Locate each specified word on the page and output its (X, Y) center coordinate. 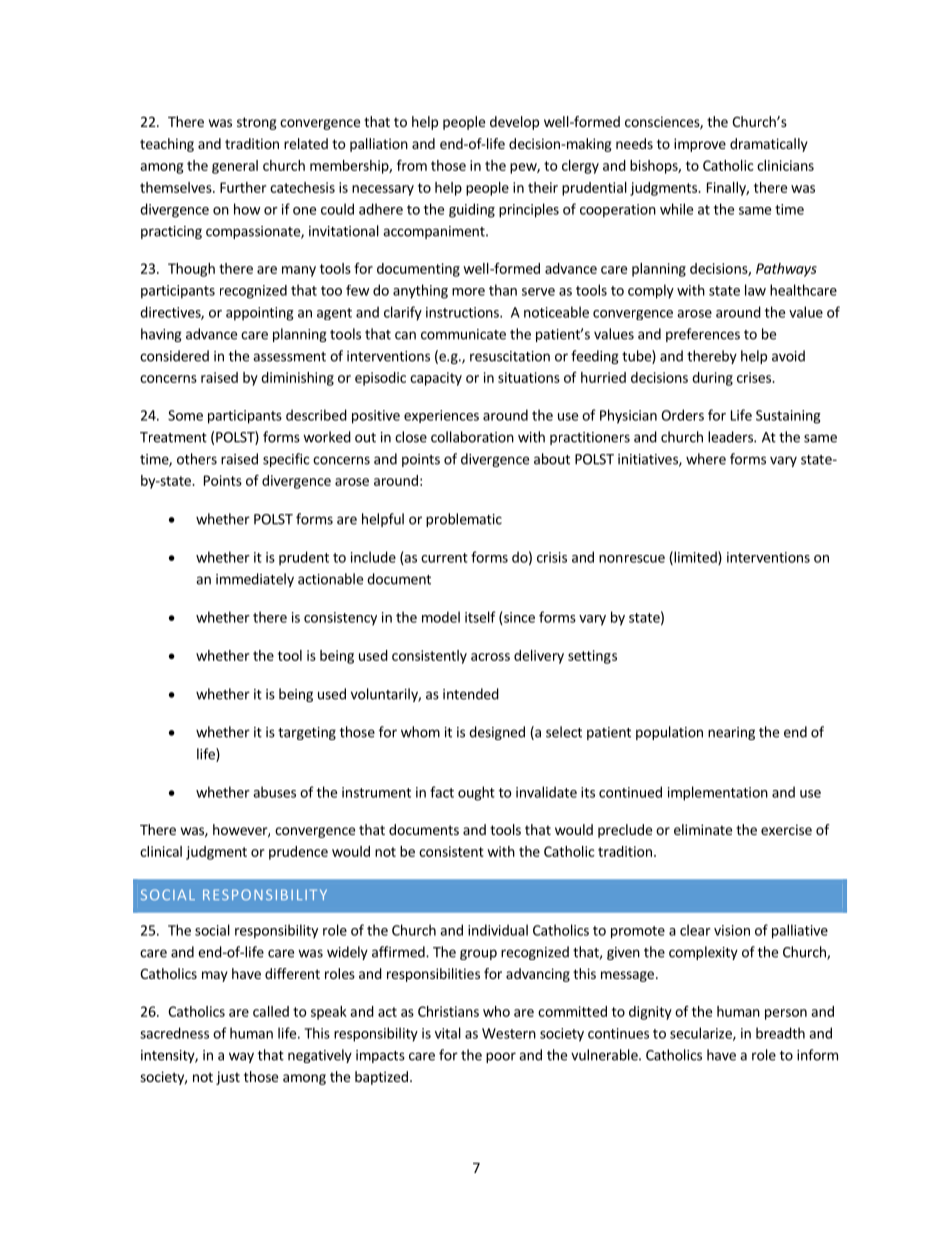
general (235, 167)
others (197, 459)
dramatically (769, 145)
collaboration (472, 437)
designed (497, 733)
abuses (274, 792)
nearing (731, 733)
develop (514, 123)
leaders (731, 437)
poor (501, 1057)
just (228, 1078)
